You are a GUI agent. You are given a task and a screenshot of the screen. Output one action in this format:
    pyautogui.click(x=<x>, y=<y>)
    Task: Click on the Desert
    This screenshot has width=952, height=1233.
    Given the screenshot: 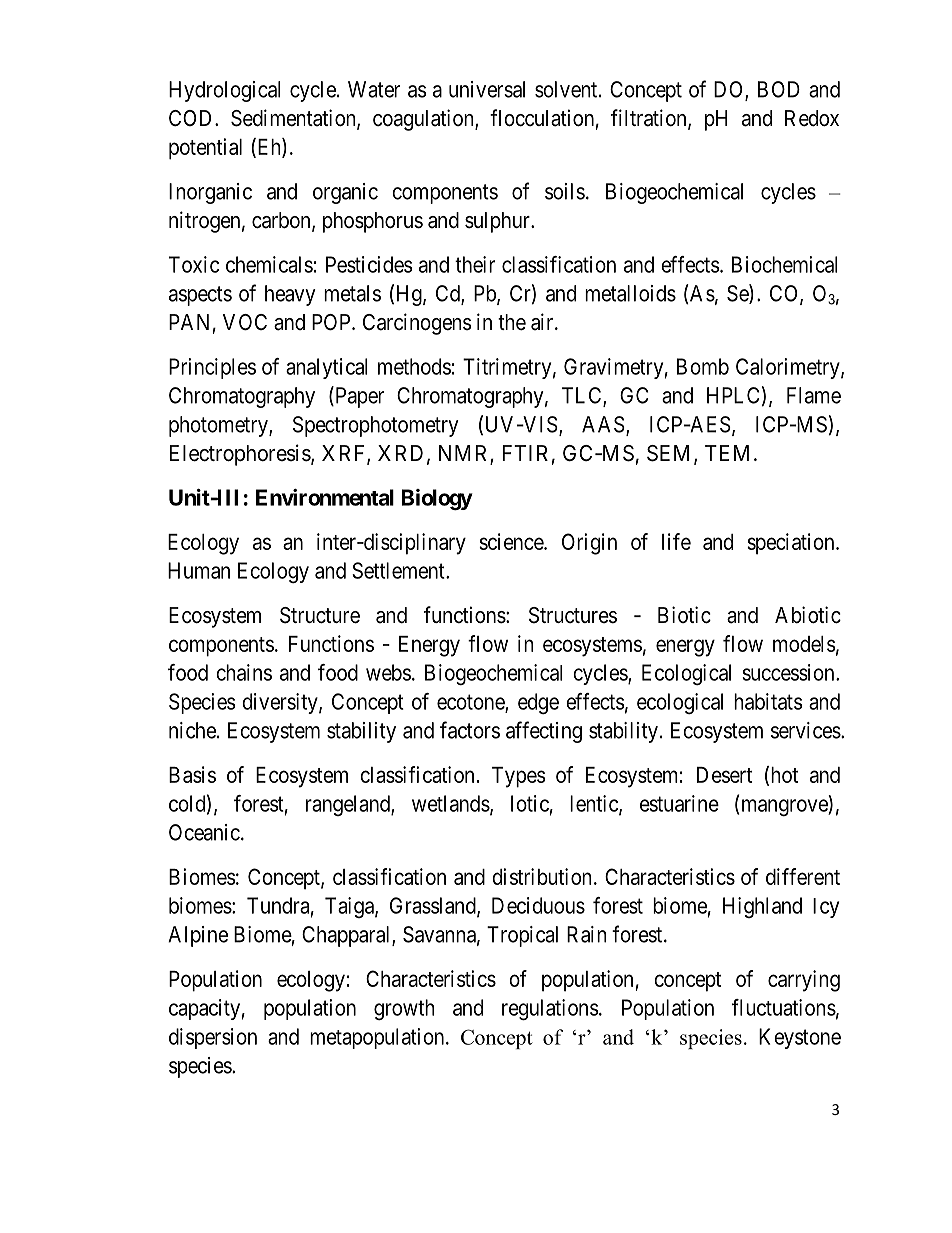 What is the action you would take?
    pyautogui.click(x=724, y=775)
